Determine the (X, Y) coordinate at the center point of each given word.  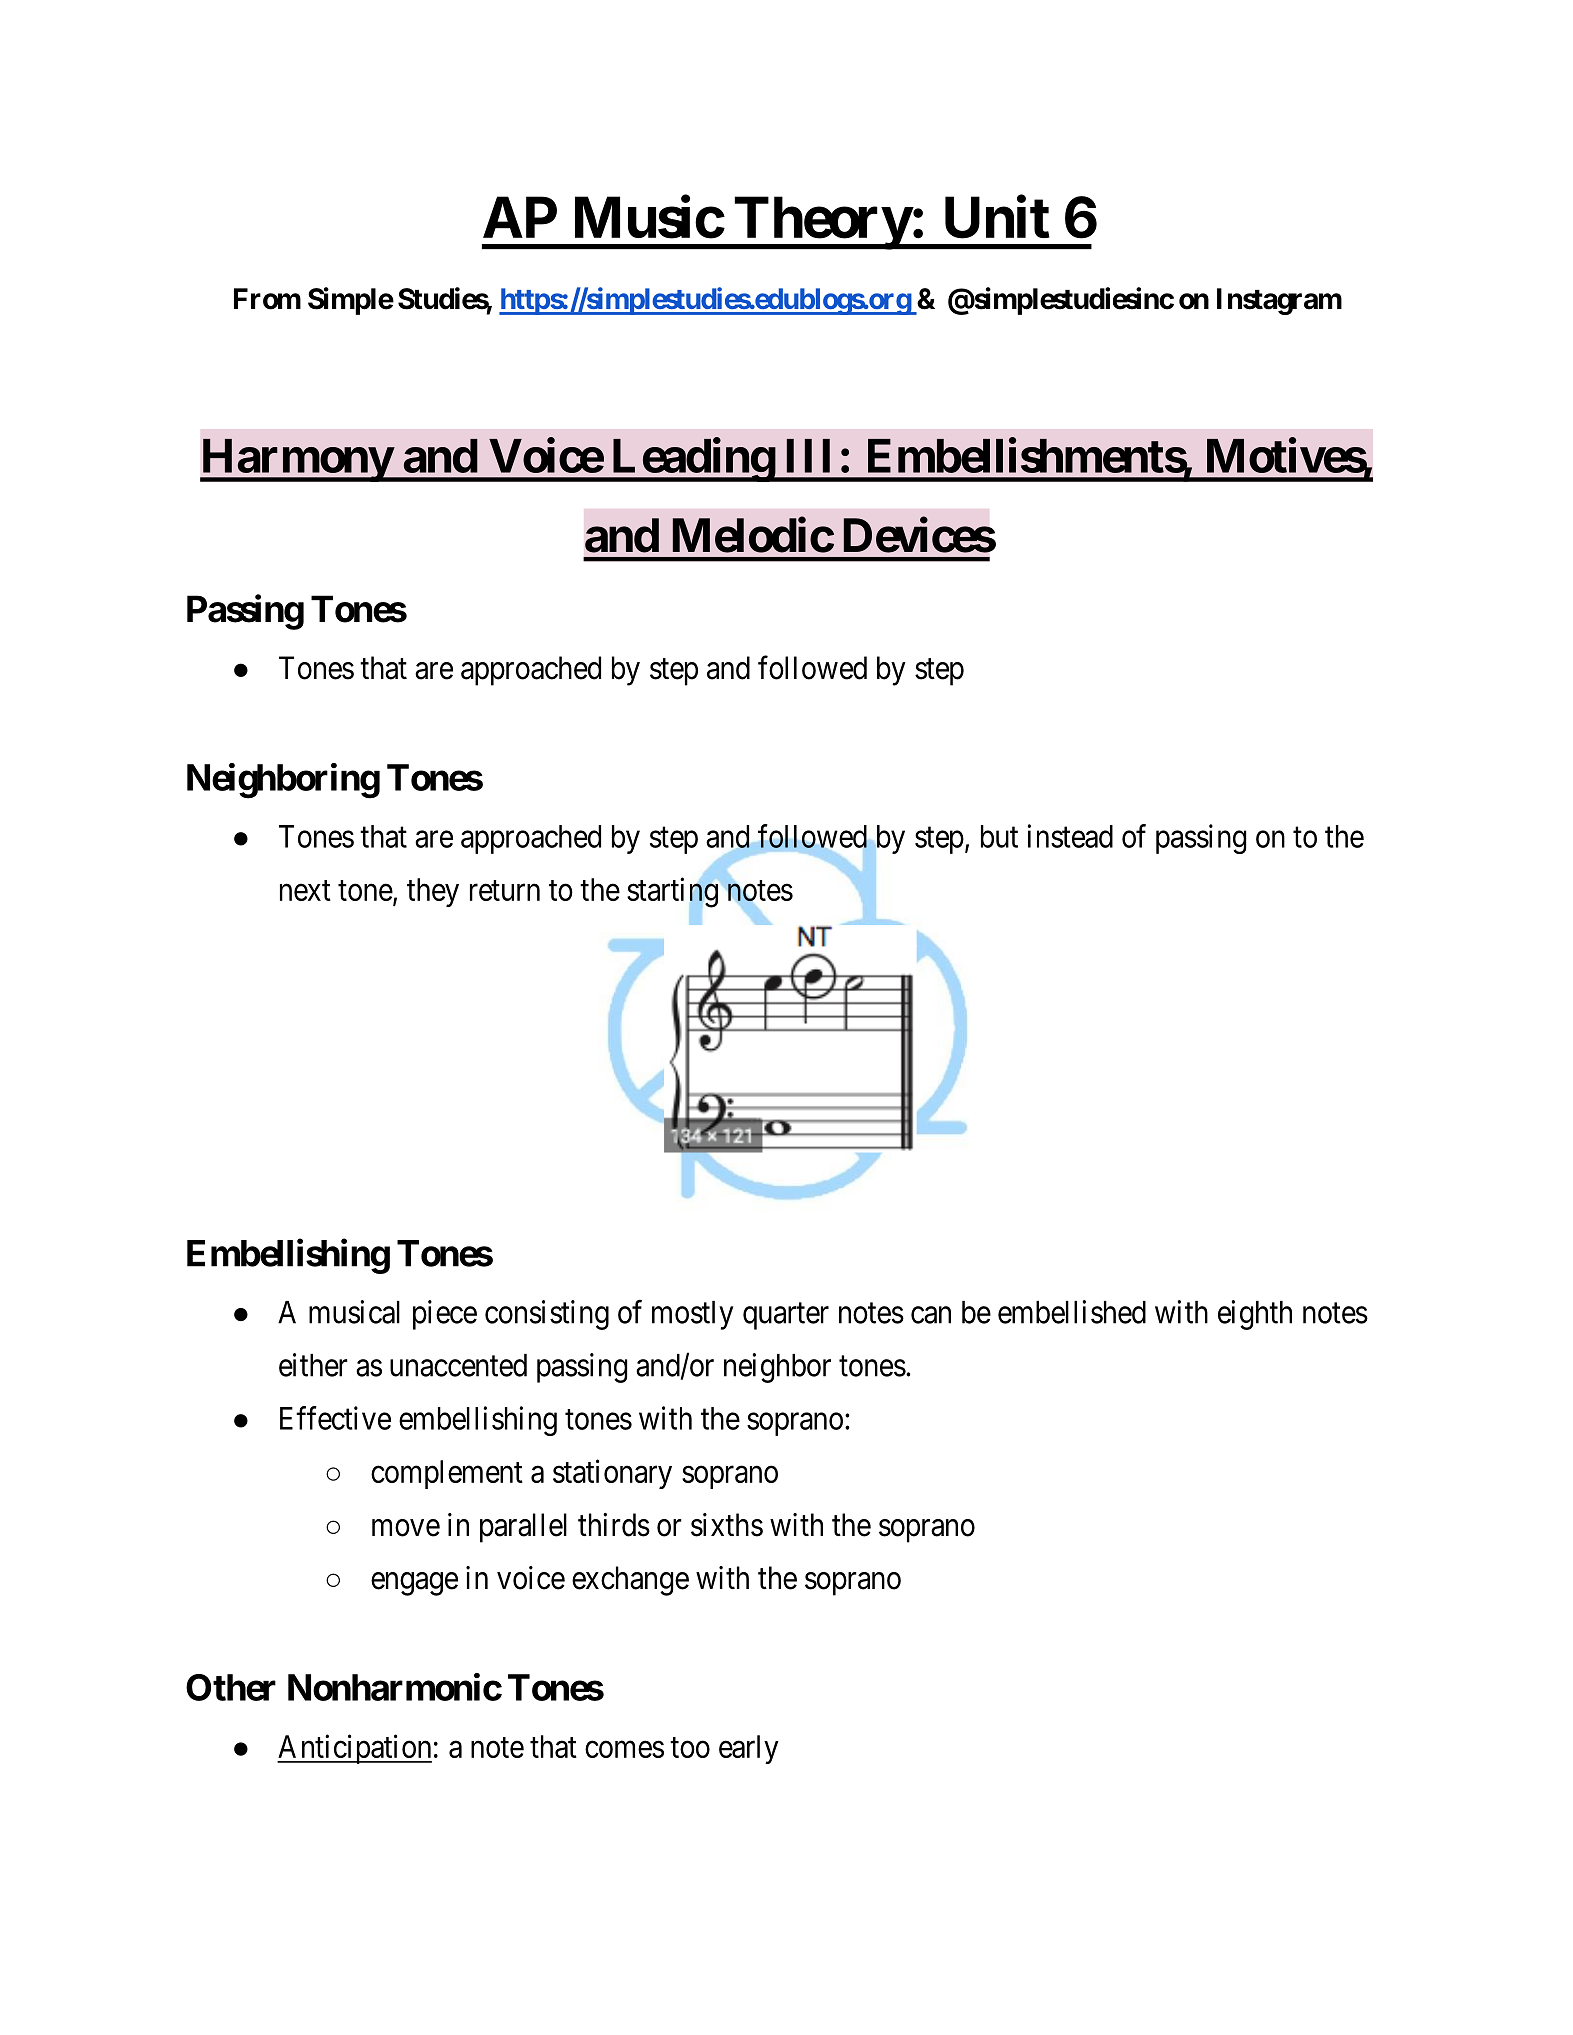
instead (1070, 836)
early (749, 1749)
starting (672, 892)
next (305, 890)
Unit (997, 217)
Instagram (1279, 301)
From (267, 299)
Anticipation (354, 1749)
